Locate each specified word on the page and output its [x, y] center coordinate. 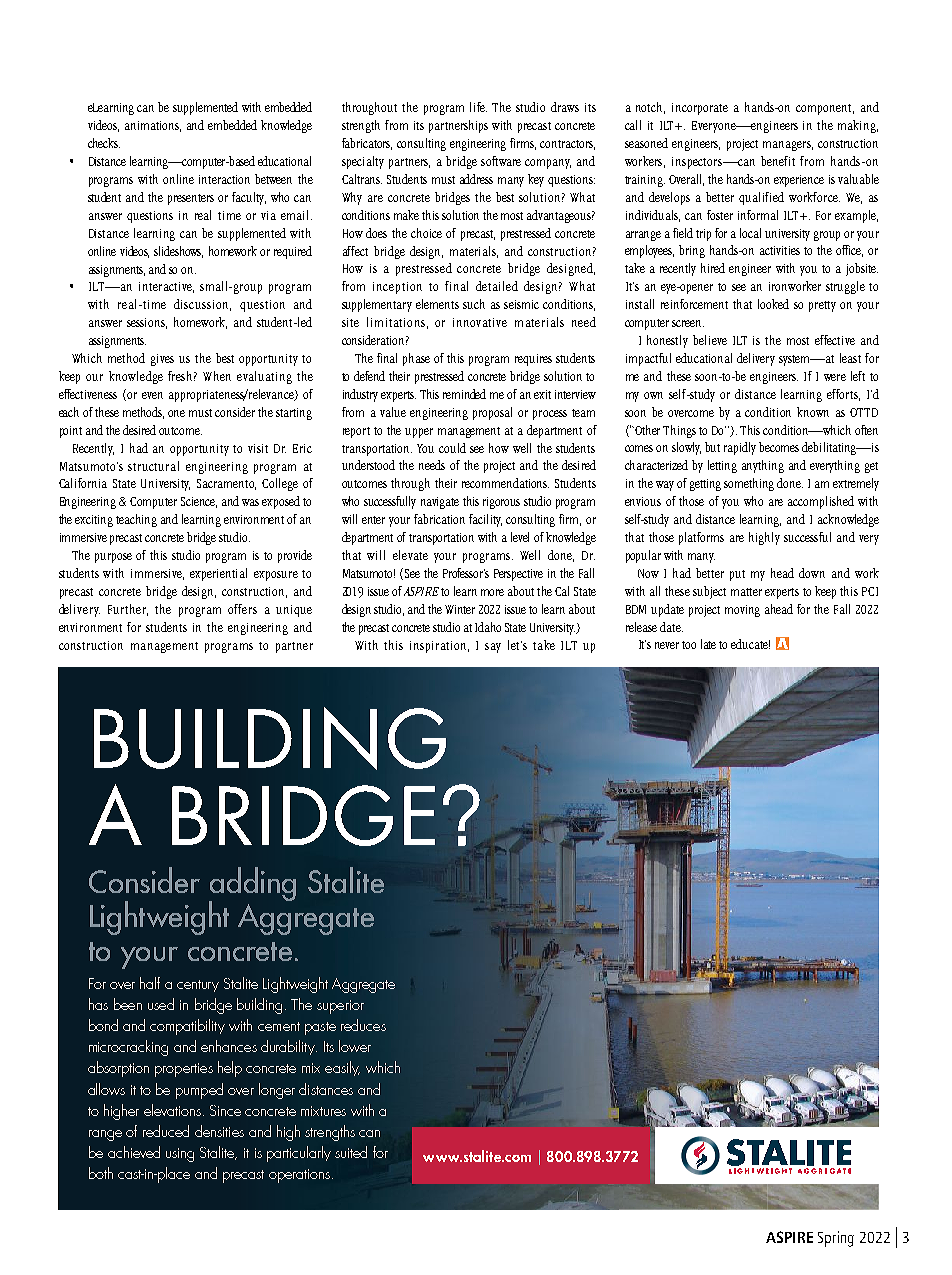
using [180, 1155]
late [708, 644]
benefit [778, 161]
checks [104, 143]
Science [199, 502]
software [501, 161]
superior [340, 1007]
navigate [440, 503]
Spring [836, 1239]
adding [252, 885]
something [749, 484]
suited [351, 1152]
